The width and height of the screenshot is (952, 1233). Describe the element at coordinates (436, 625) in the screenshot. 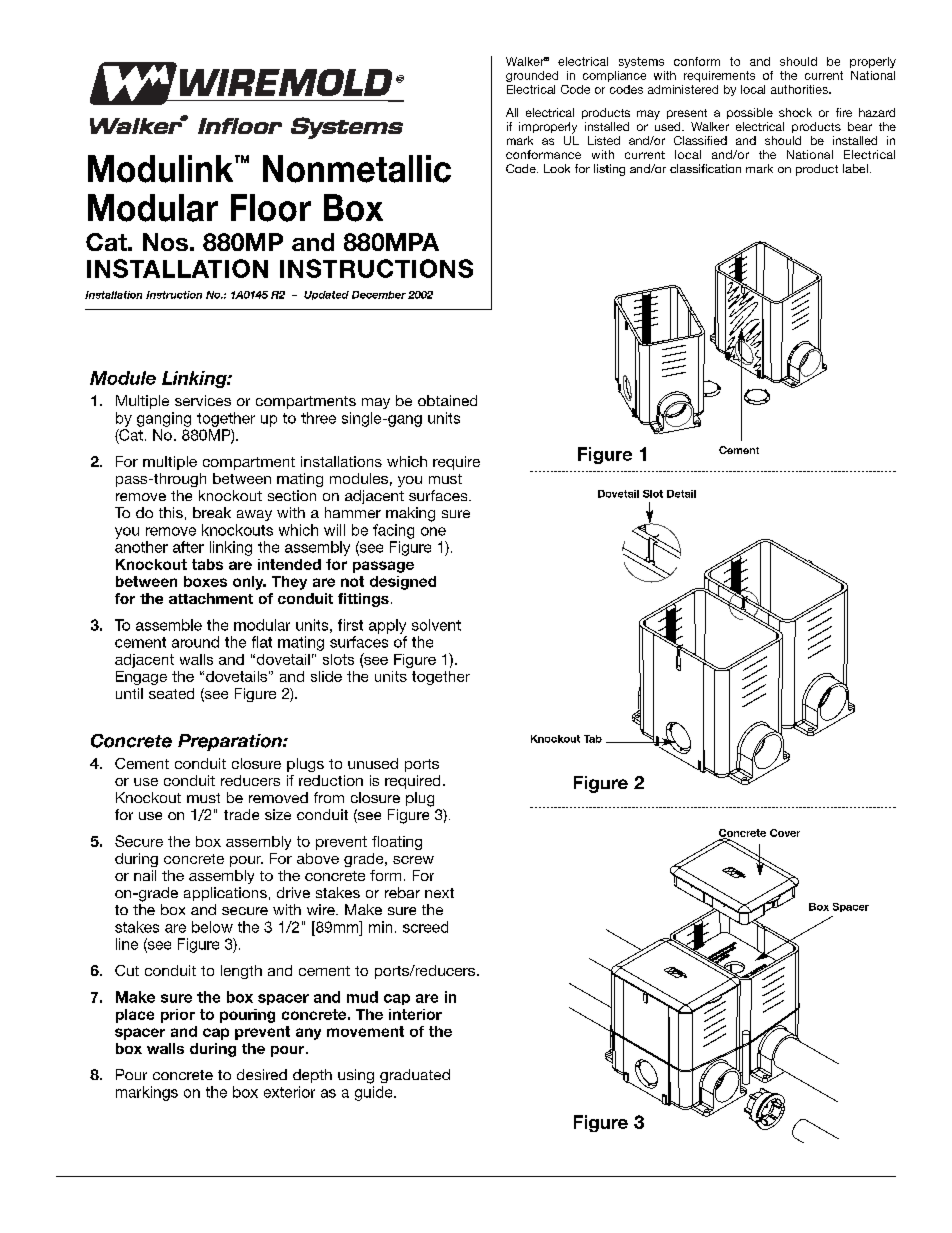

I see `solvent` at that location.
